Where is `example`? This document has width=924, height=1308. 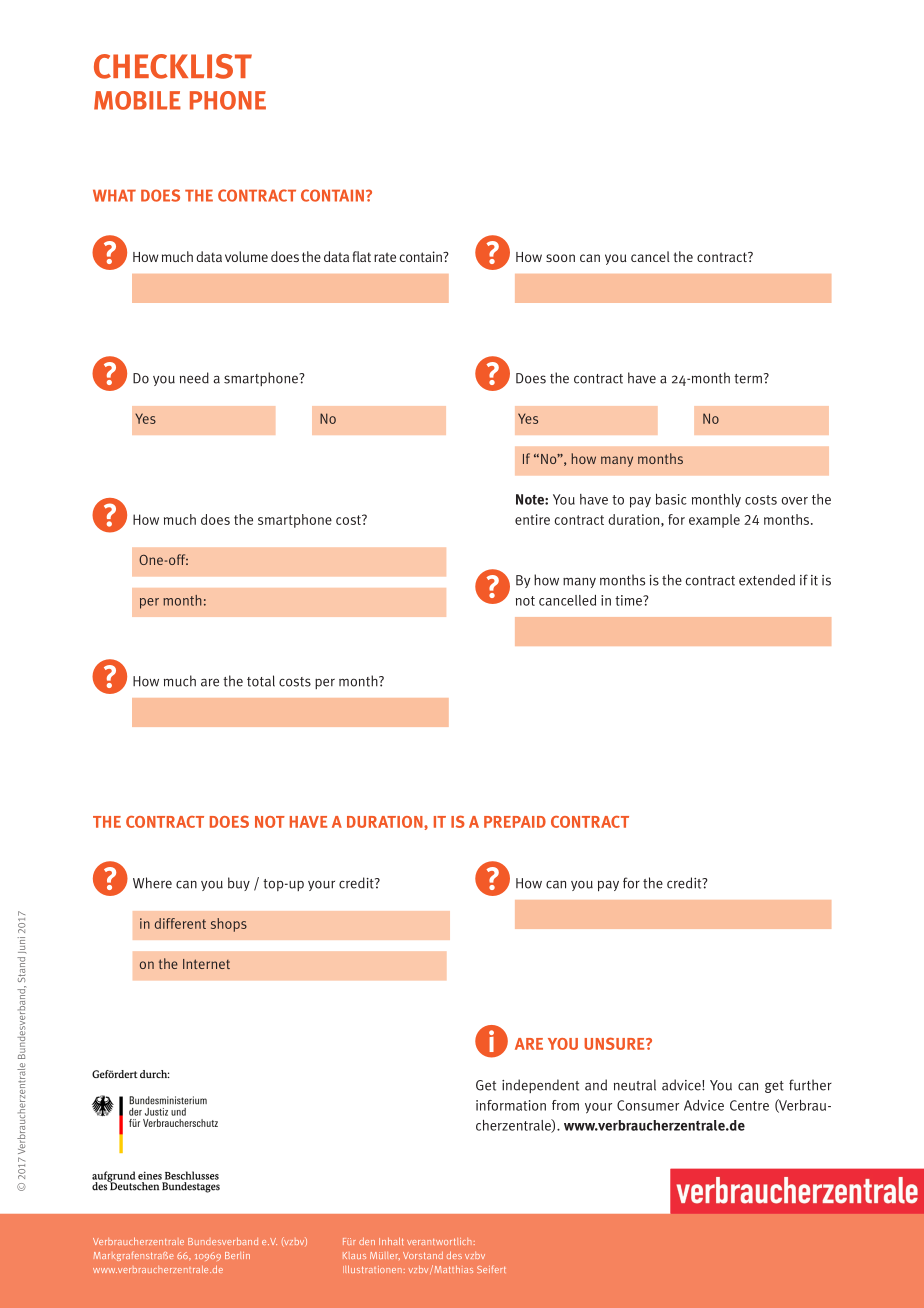 example is located at coordinates (714, 521).
